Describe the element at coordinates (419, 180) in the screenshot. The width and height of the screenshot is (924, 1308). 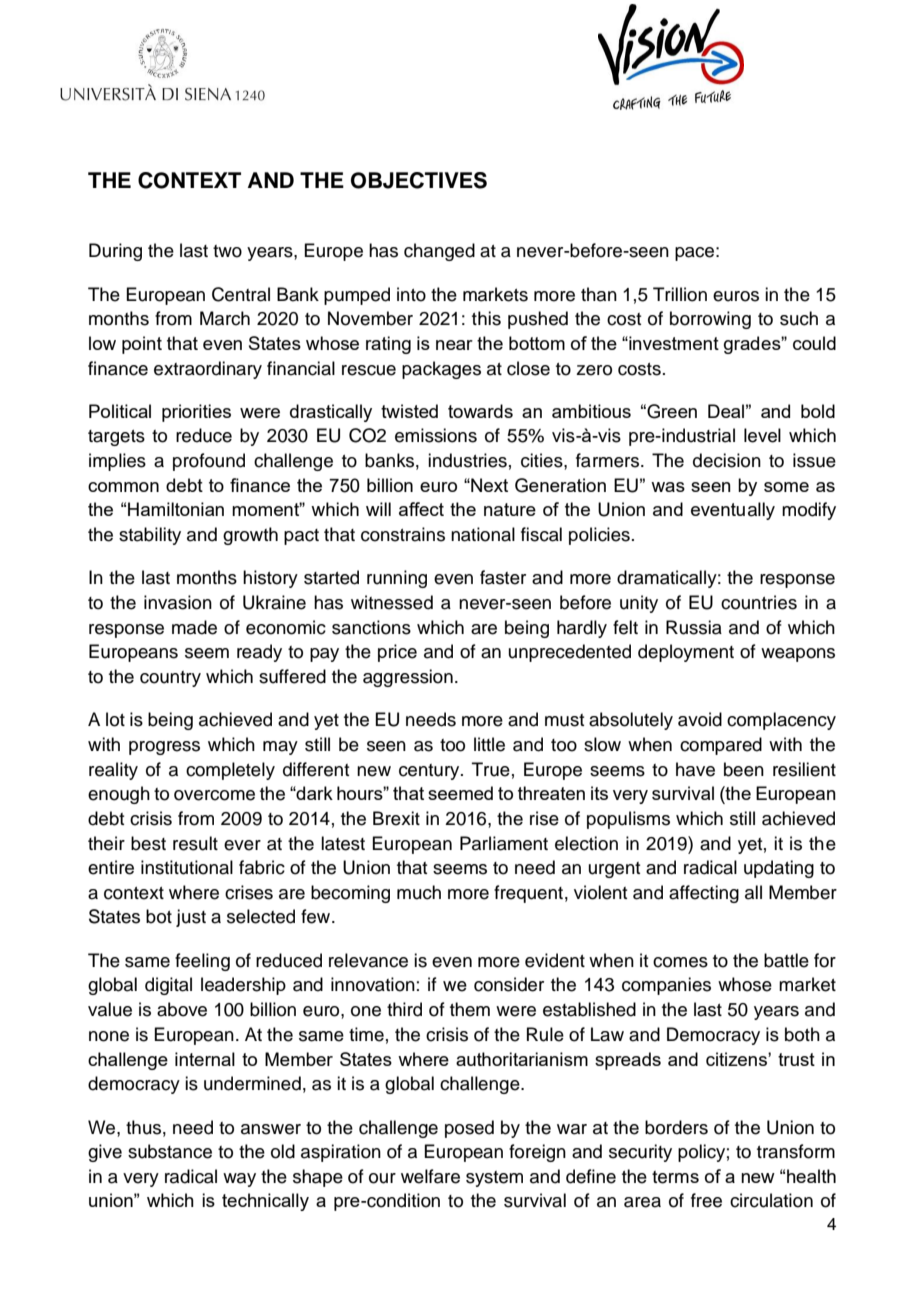
I see `OBJECTIVES` at that location.
